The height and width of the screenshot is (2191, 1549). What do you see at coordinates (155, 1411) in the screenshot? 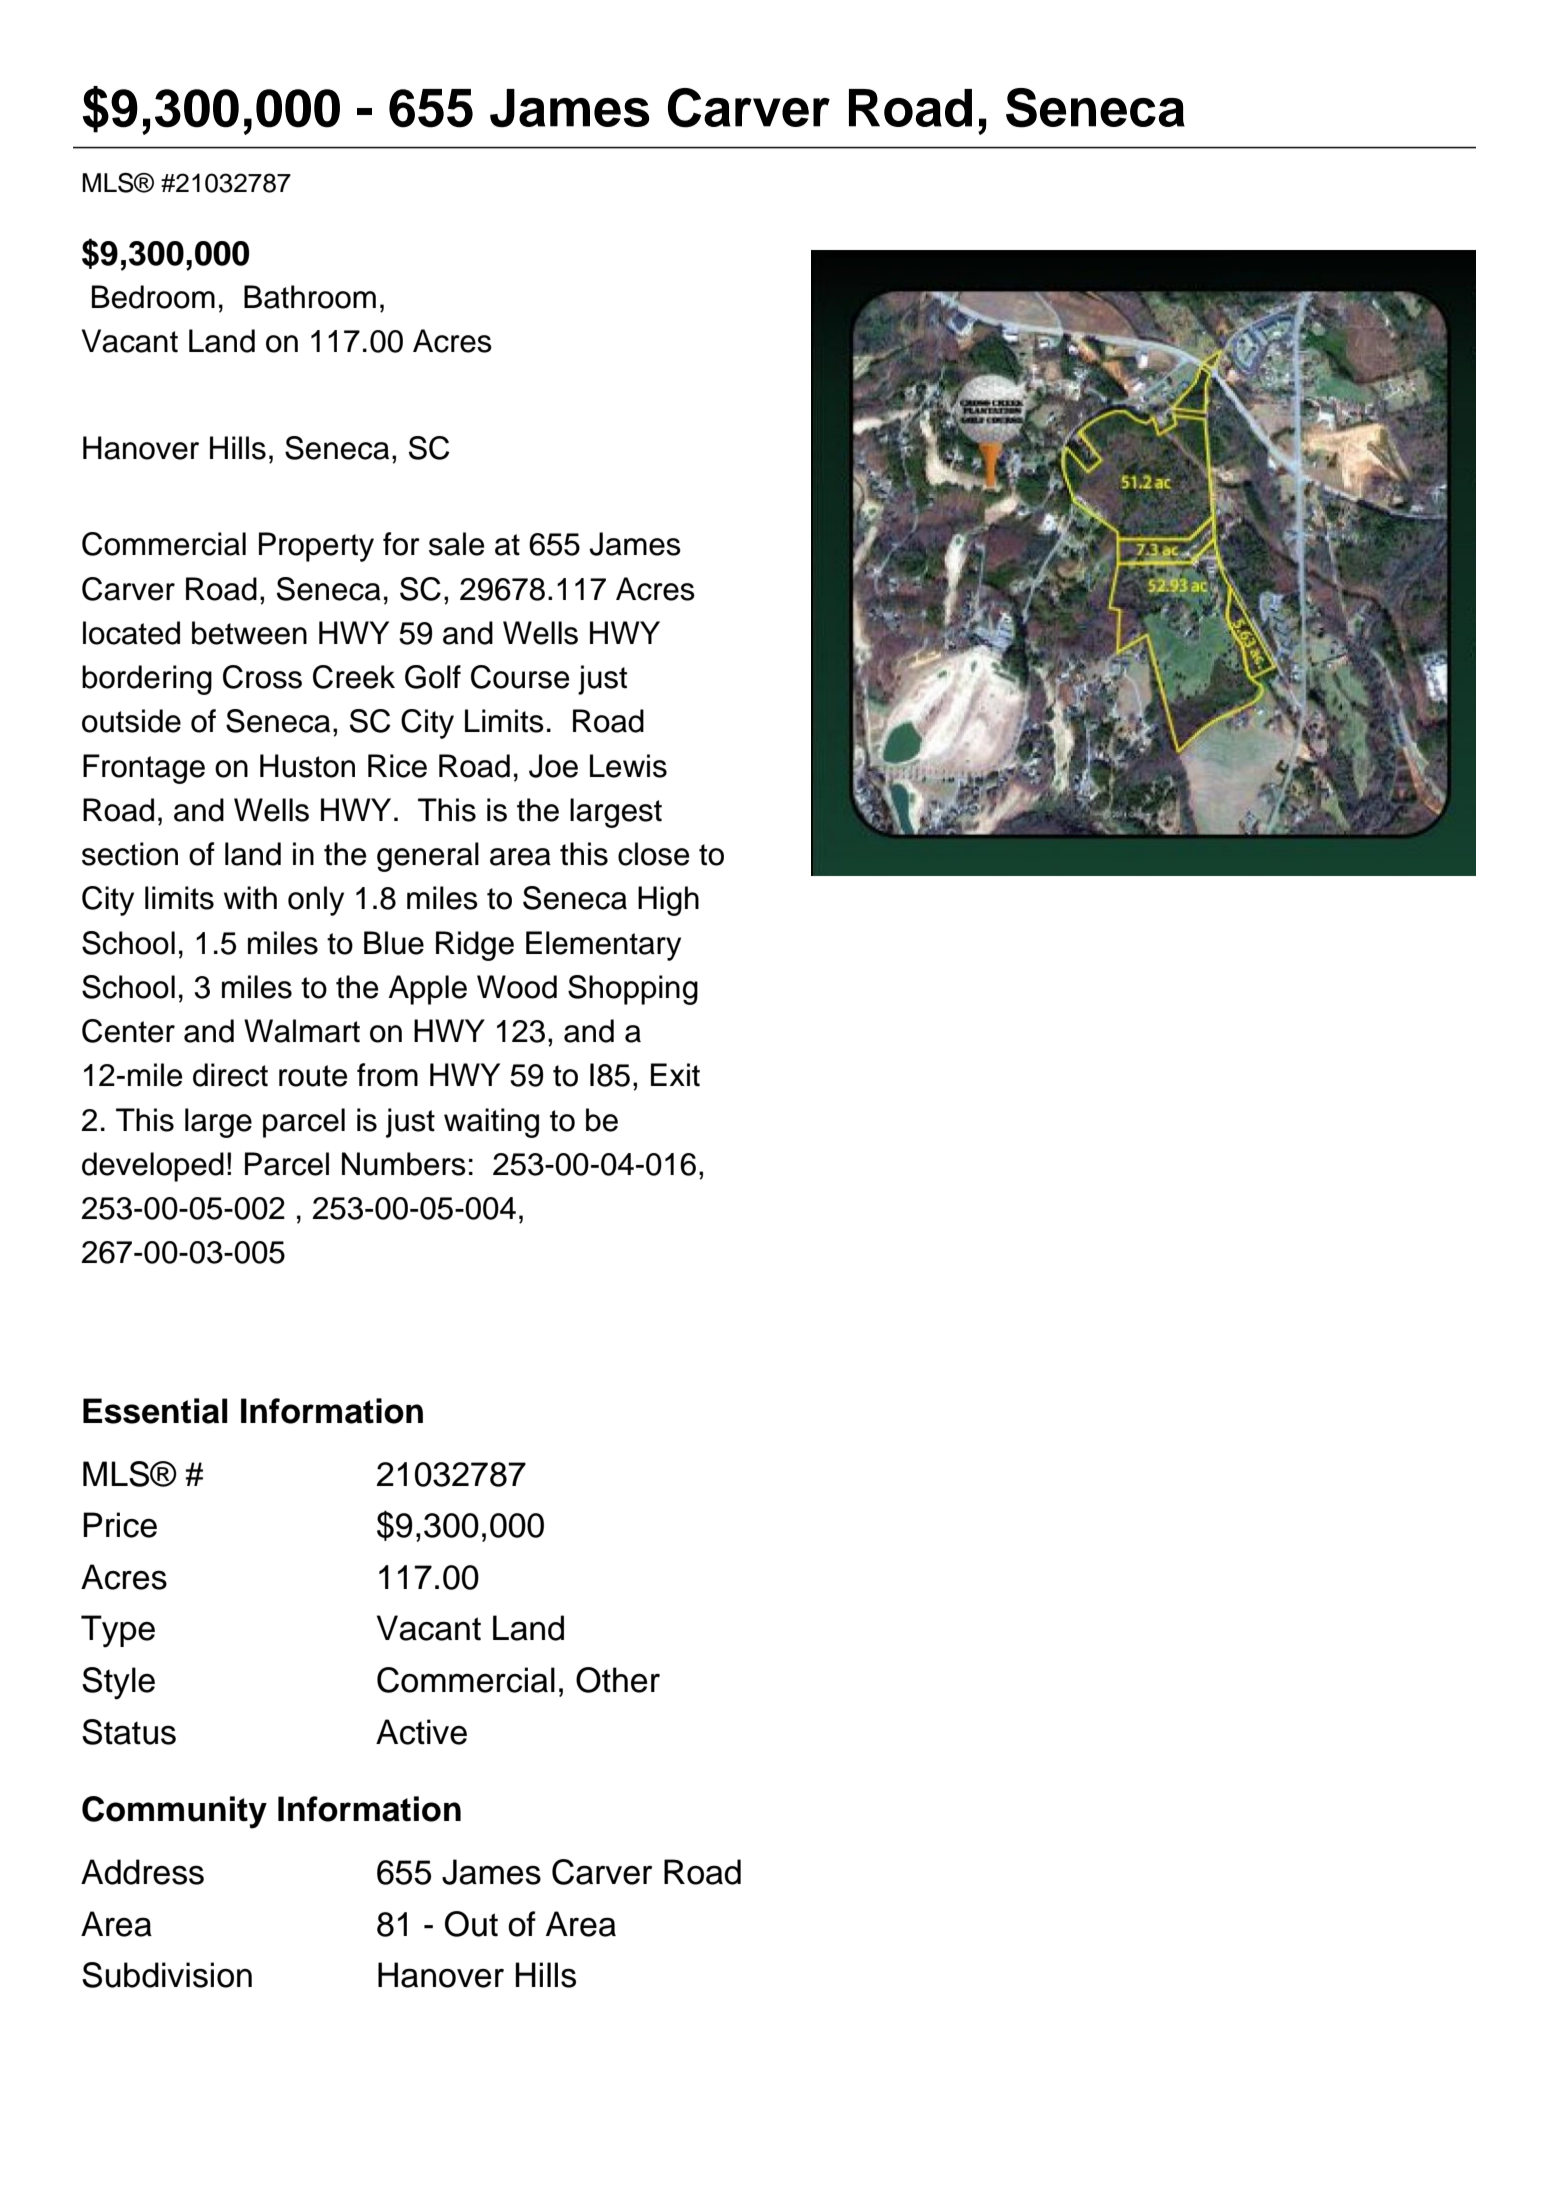
I see `Essential` at bounding box center [155, 1411].
